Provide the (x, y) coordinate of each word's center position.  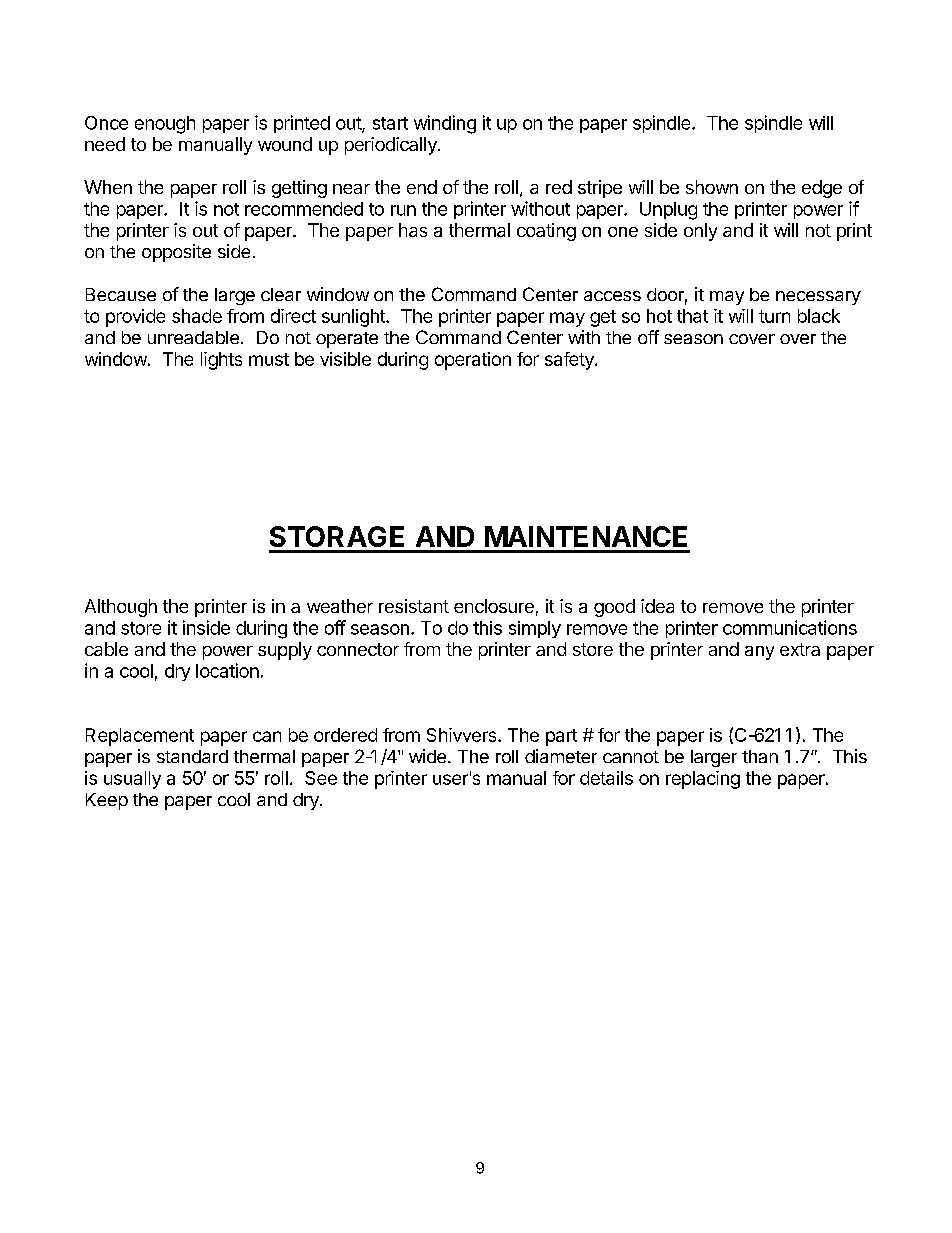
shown (712, 187)
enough (165, 125)
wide (427, 756)
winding (445, 124)
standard (192, 756)
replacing (703, 780)
